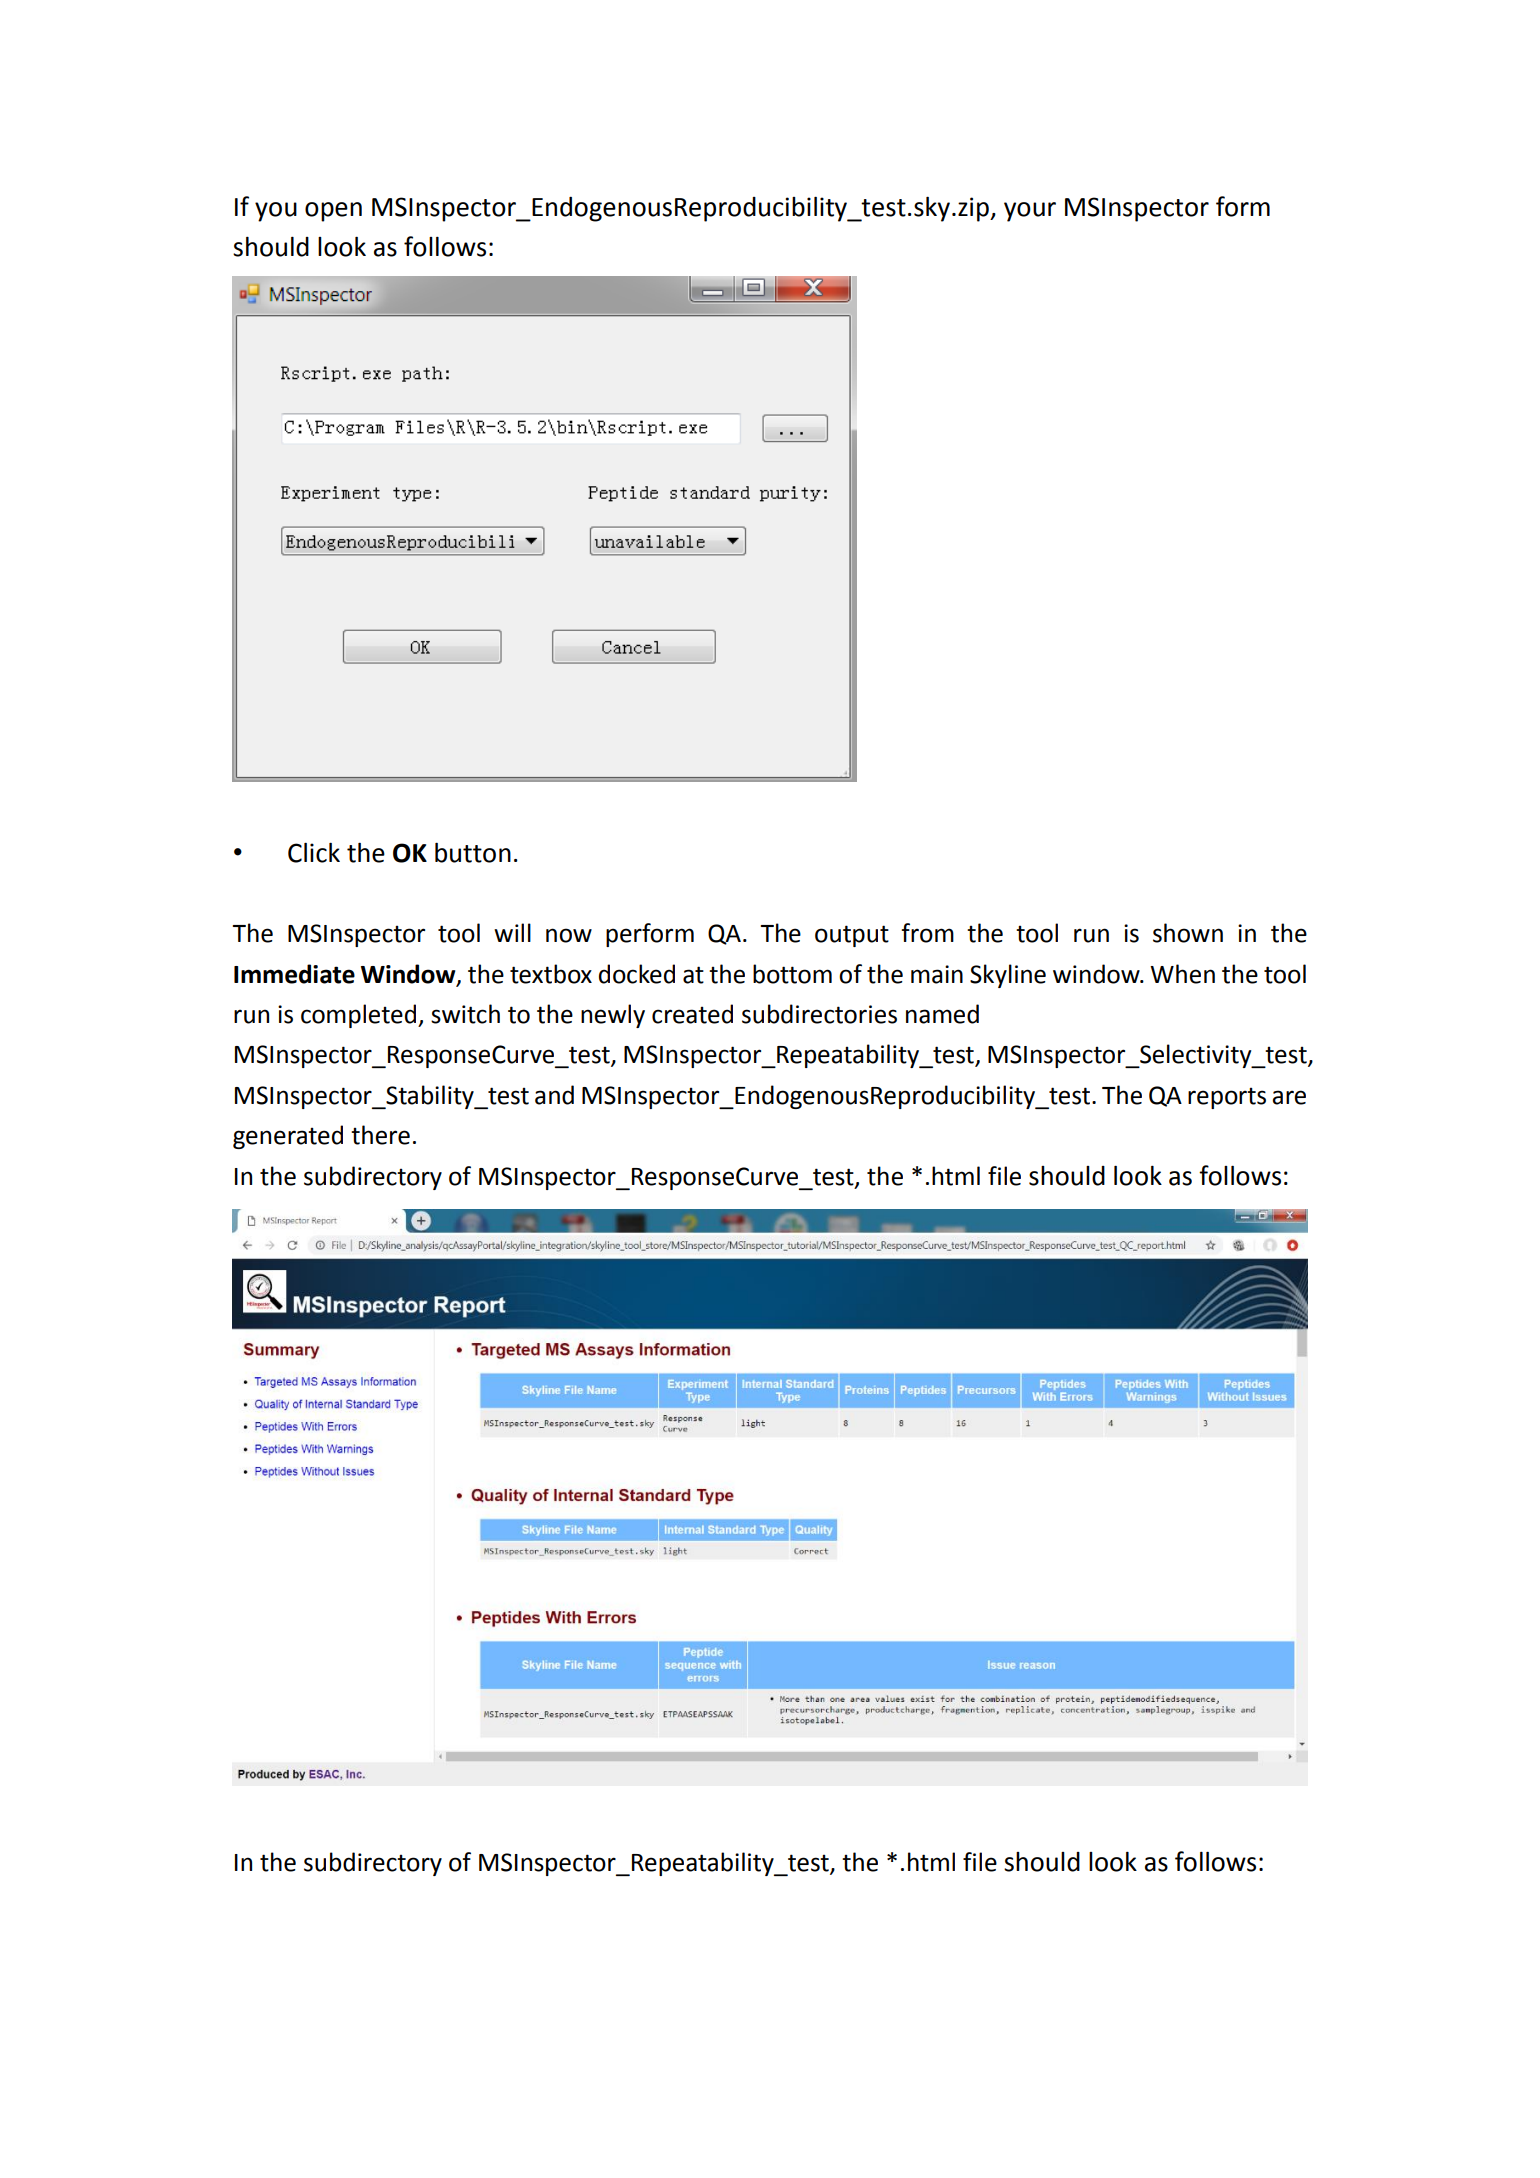  I want to click on from, so click(927, 933).
